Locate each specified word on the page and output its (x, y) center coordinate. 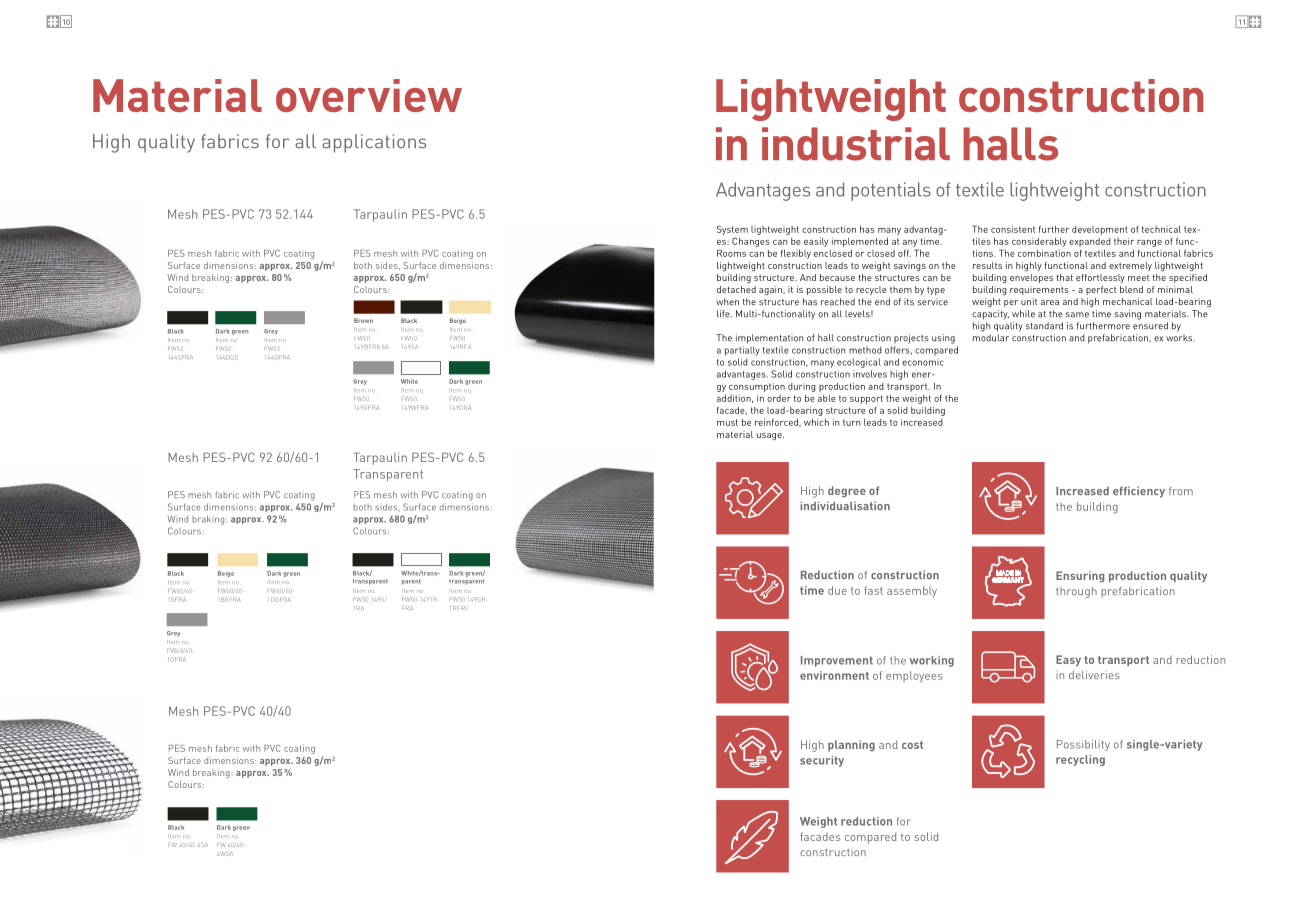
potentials (891, 191)
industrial (856, 144)
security (822, 761)
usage (770, 436)
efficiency (1139, 492)
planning (851, 745)
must (727, 422)
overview (369, 95)
